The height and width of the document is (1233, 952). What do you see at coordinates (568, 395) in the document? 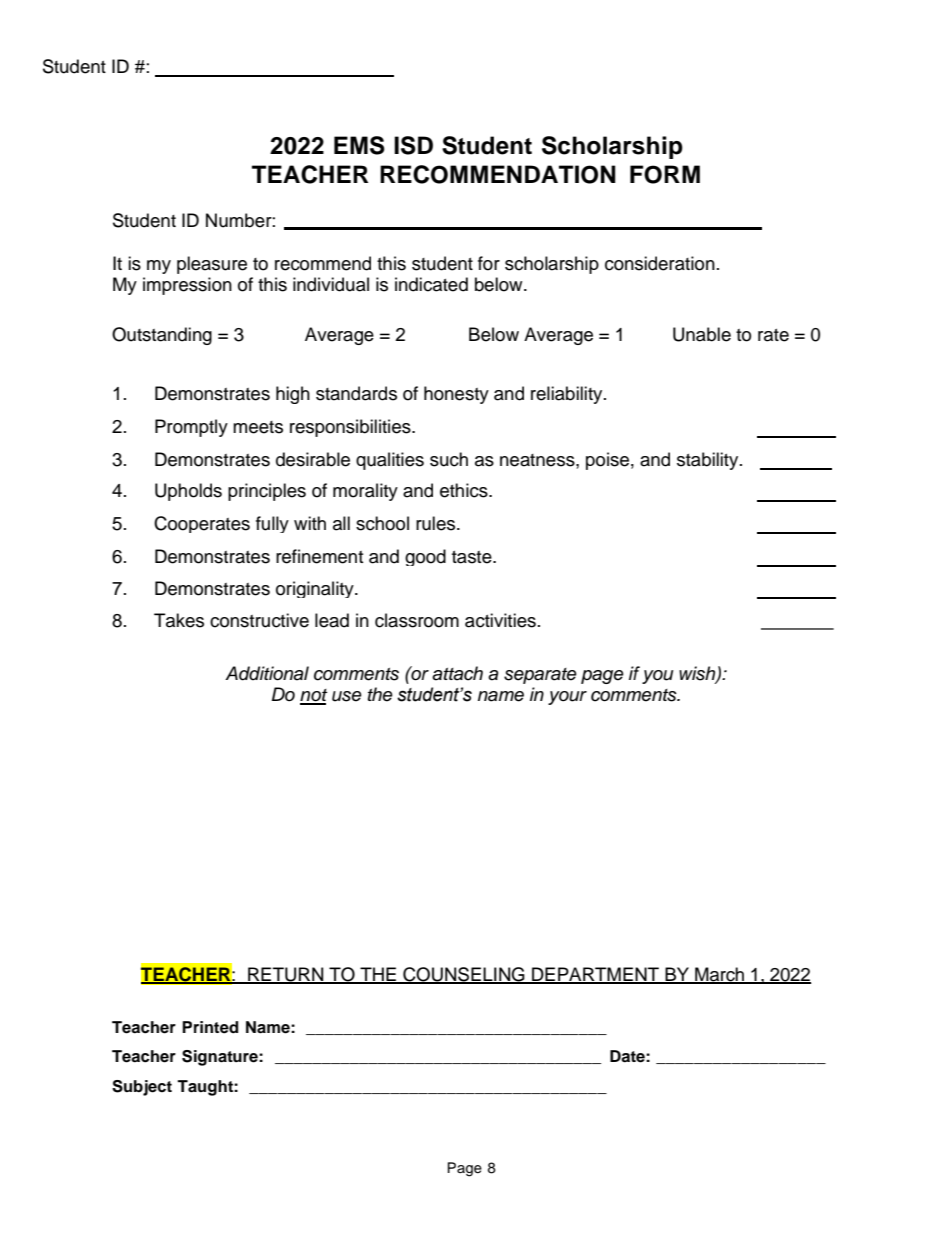
I see `reliability` at bounding box center [568, 395].
